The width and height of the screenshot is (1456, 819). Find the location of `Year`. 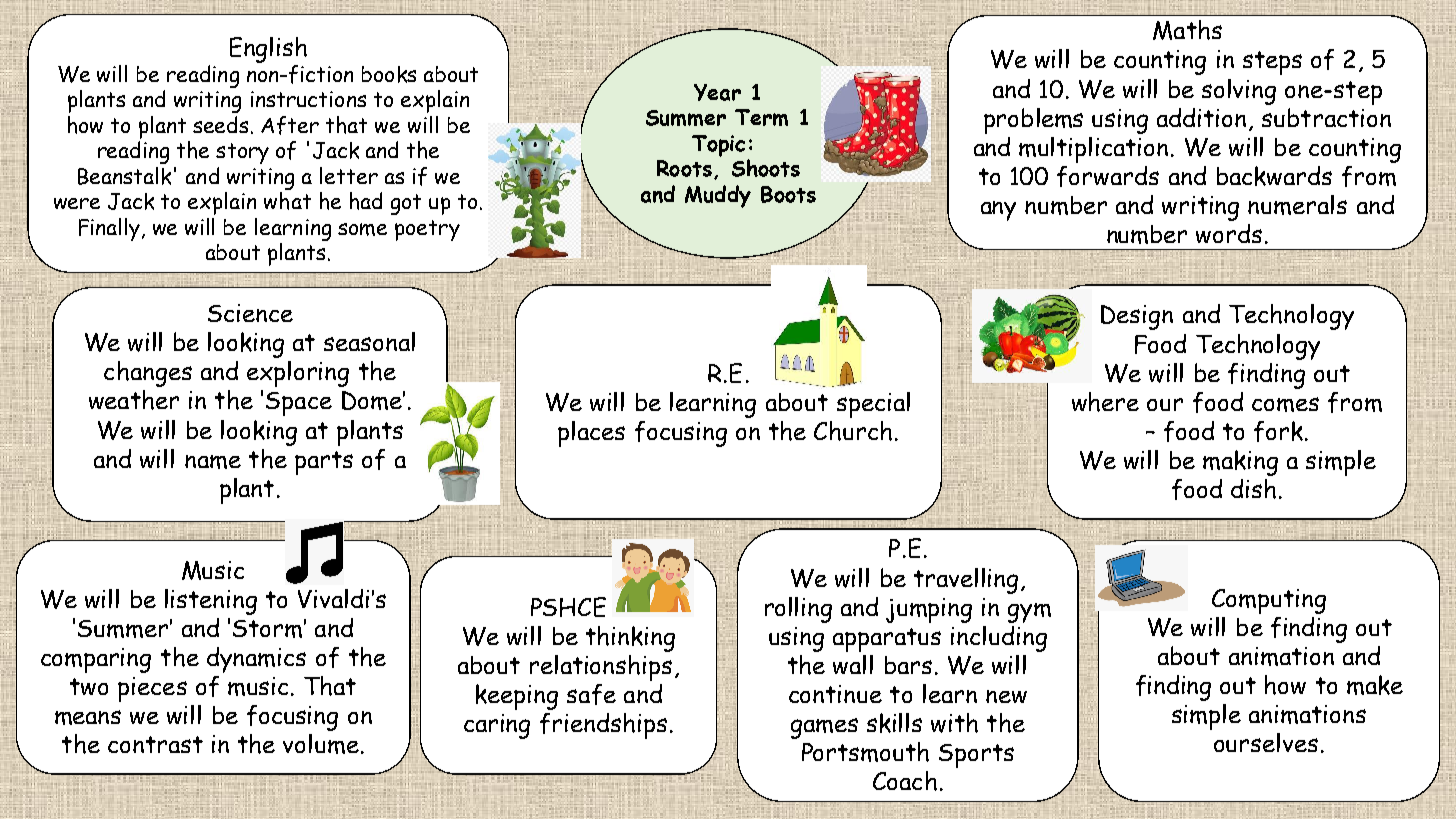

Year is located at coordinates (717, 92).
